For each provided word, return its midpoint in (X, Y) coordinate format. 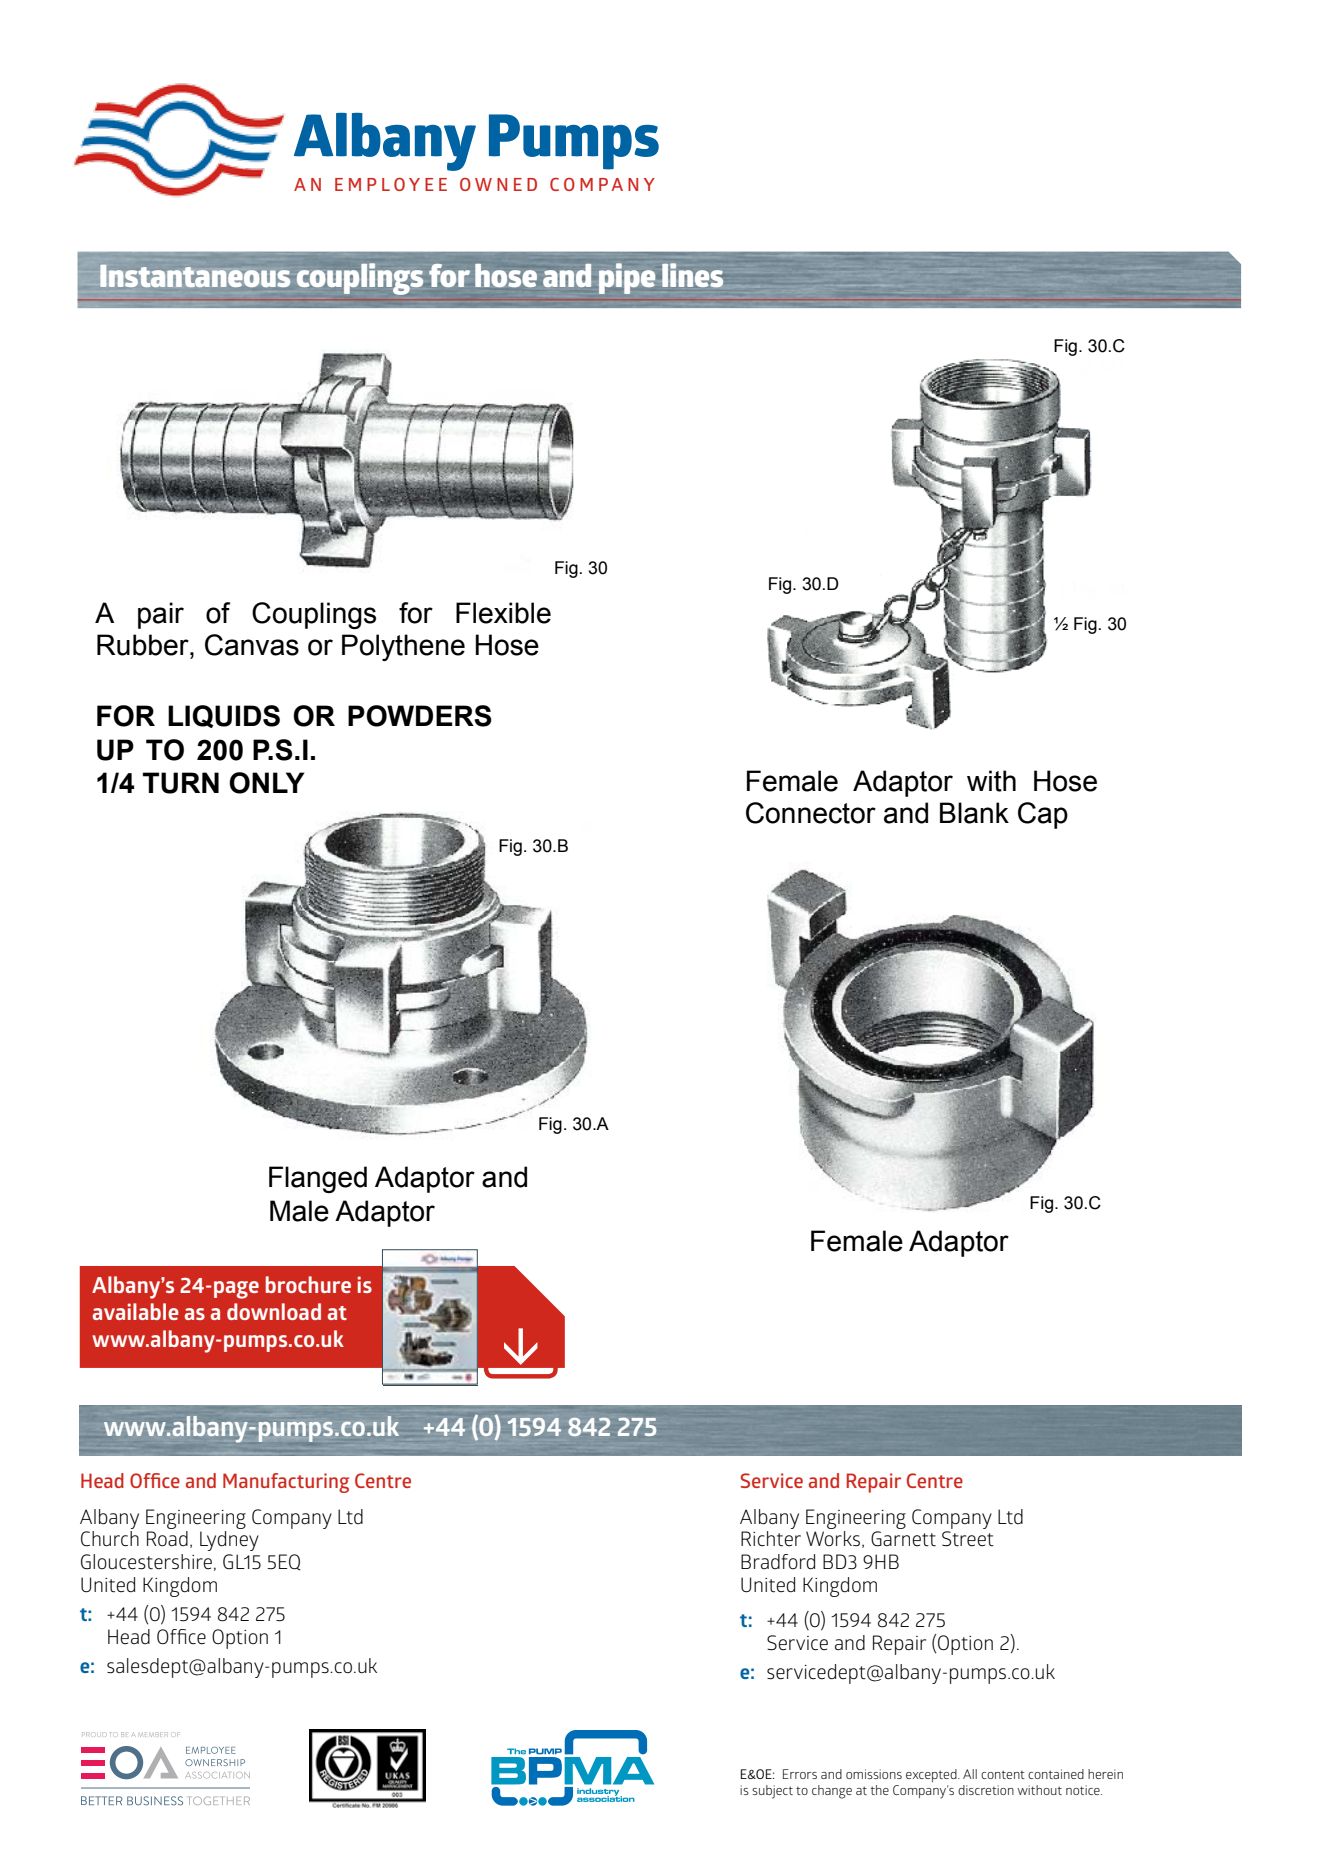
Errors (800, 1774)
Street (968, 1539)
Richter (771, 1539)
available (136, 1311)
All (970, 1774)
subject (772, 1792)
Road (167, 1539)
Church (110, 1539)
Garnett (903, 1539)
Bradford (778, 1561)
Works (834, 1539)
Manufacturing (286, 1483)
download (274, 1311)
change (832, 1792)
